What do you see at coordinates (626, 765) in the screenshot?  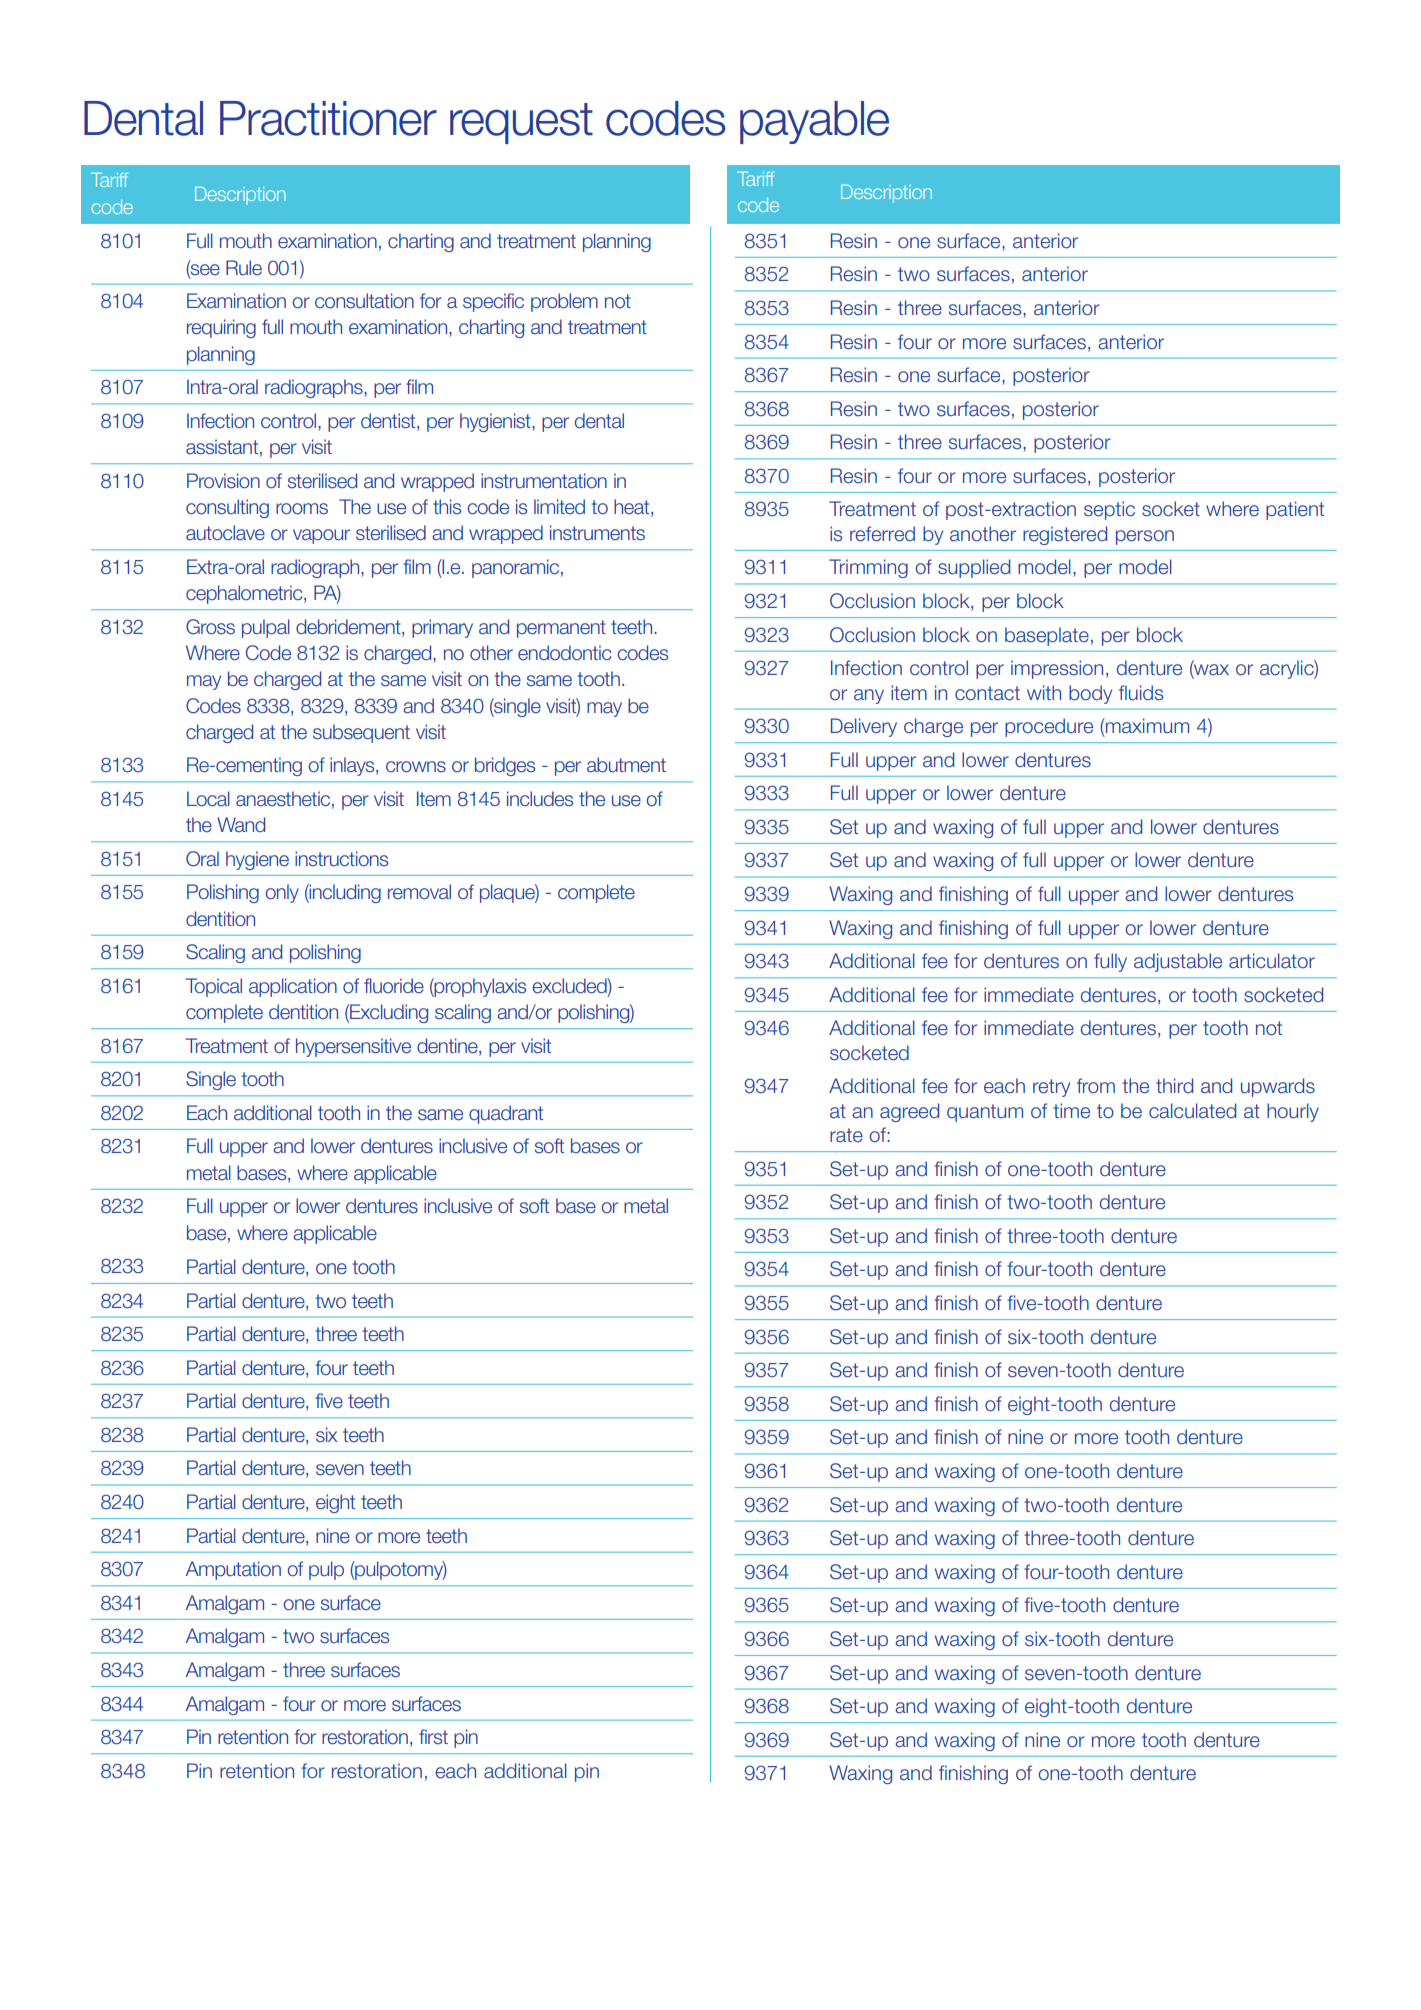 I see `abutment` at bounding box center [626, 765].
